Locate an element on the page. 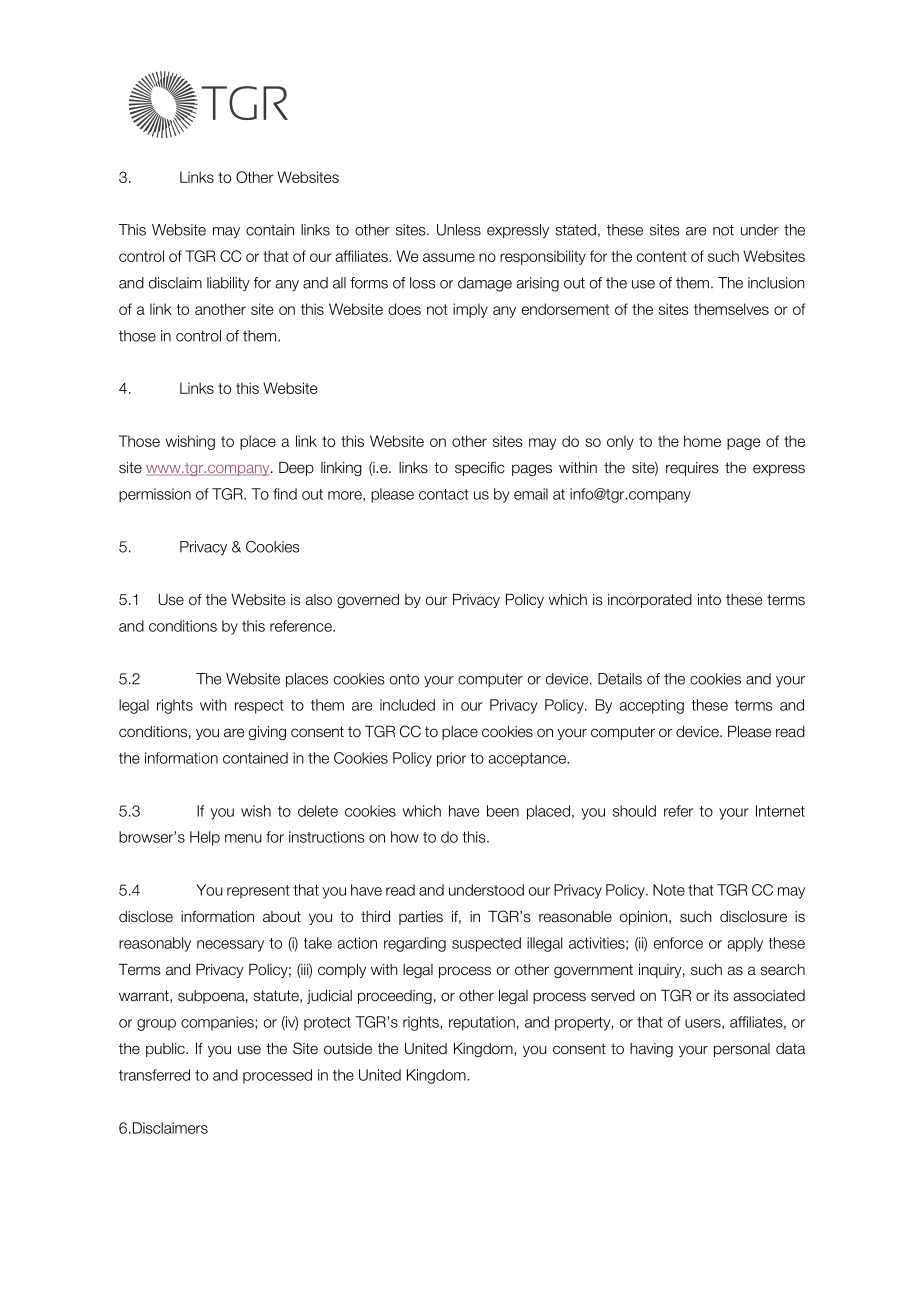  companies is located at coordinates (218, 1023).
